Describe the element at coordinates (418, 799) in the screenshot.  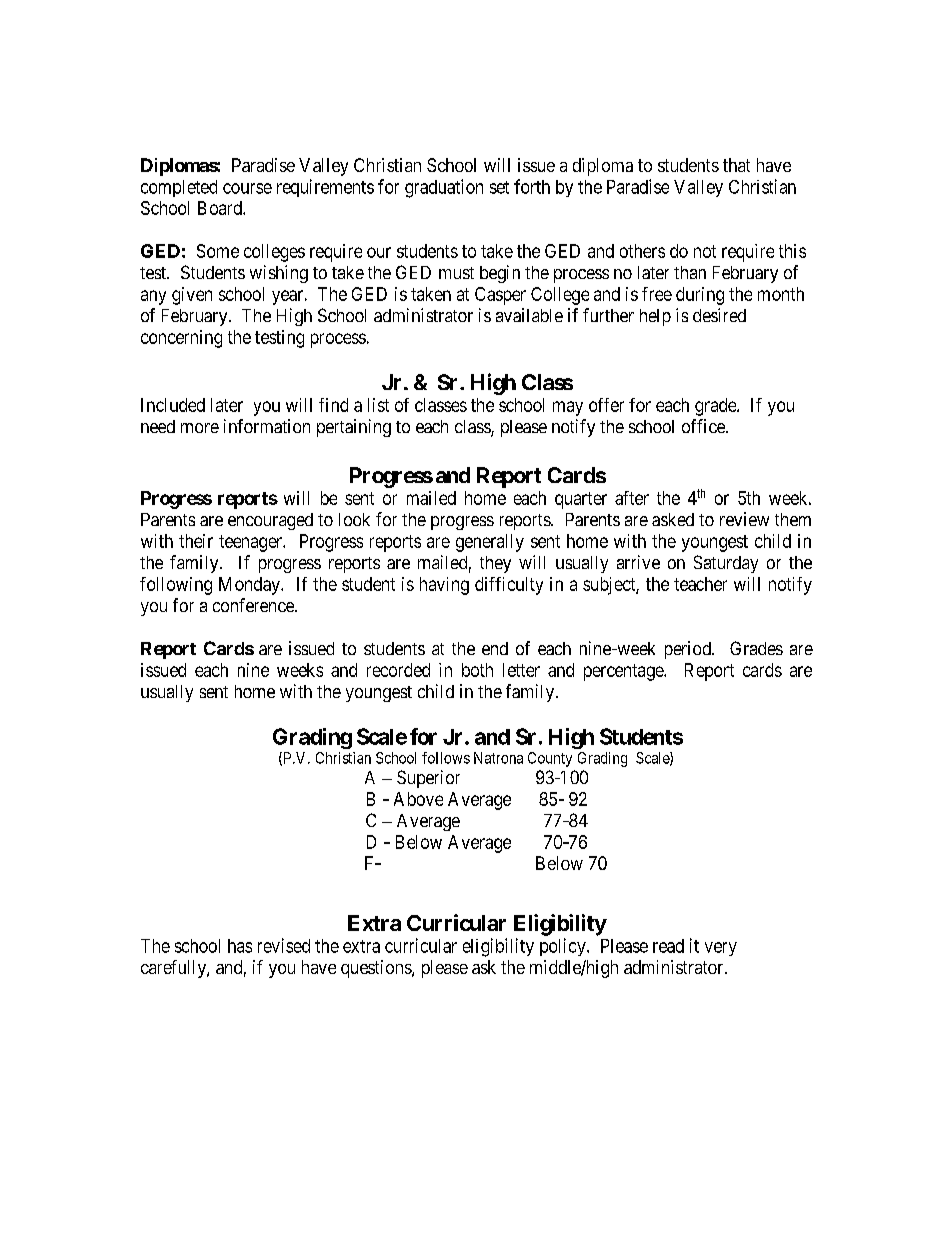
I see `Above` at that location.
